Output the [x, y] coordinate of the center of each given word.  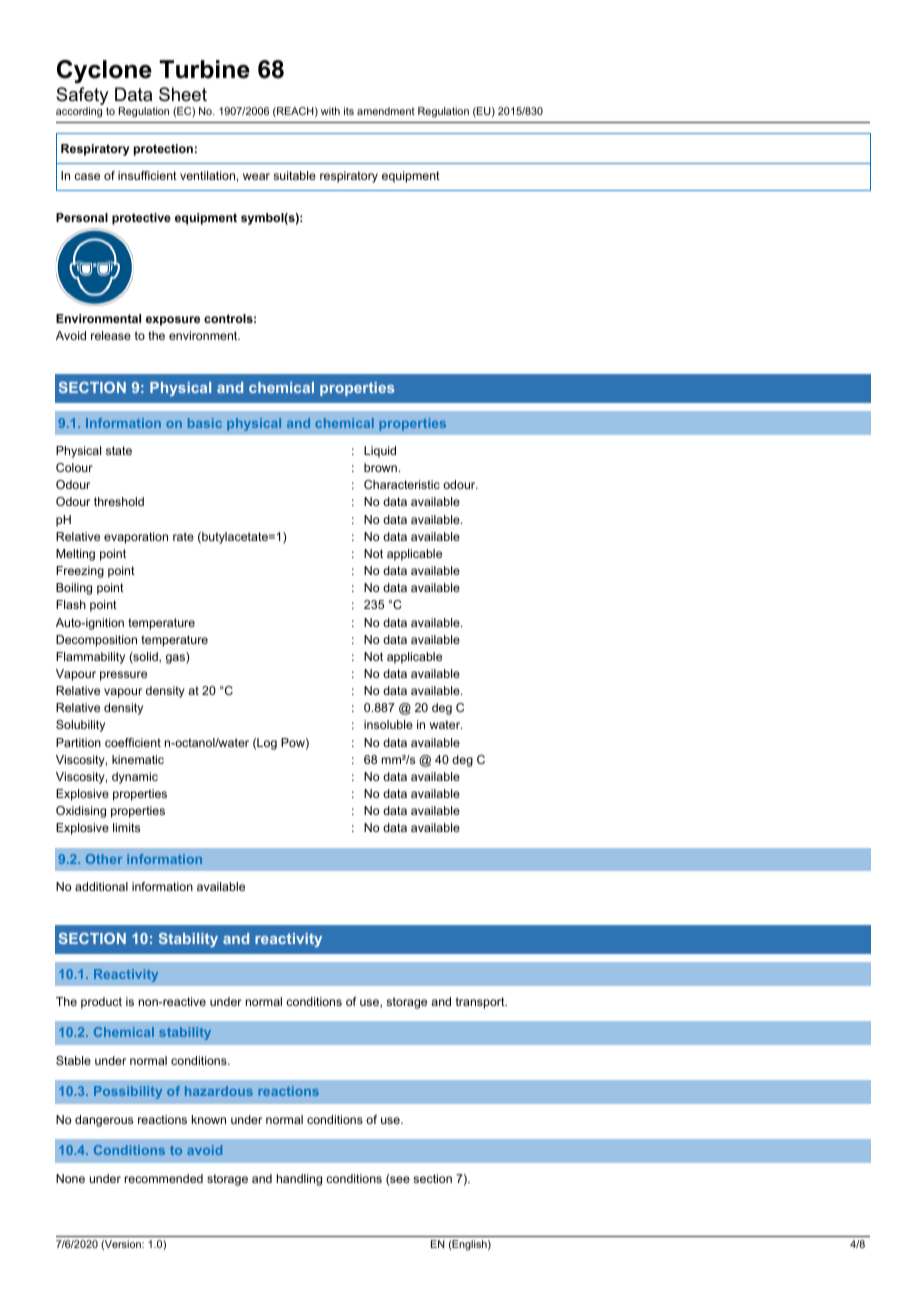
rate [183, 536]
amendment [386, 111]
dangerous [104, 1121]
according [79, 112]
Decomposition [96, 641]
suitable [294, 175]
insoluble [388, 724]
